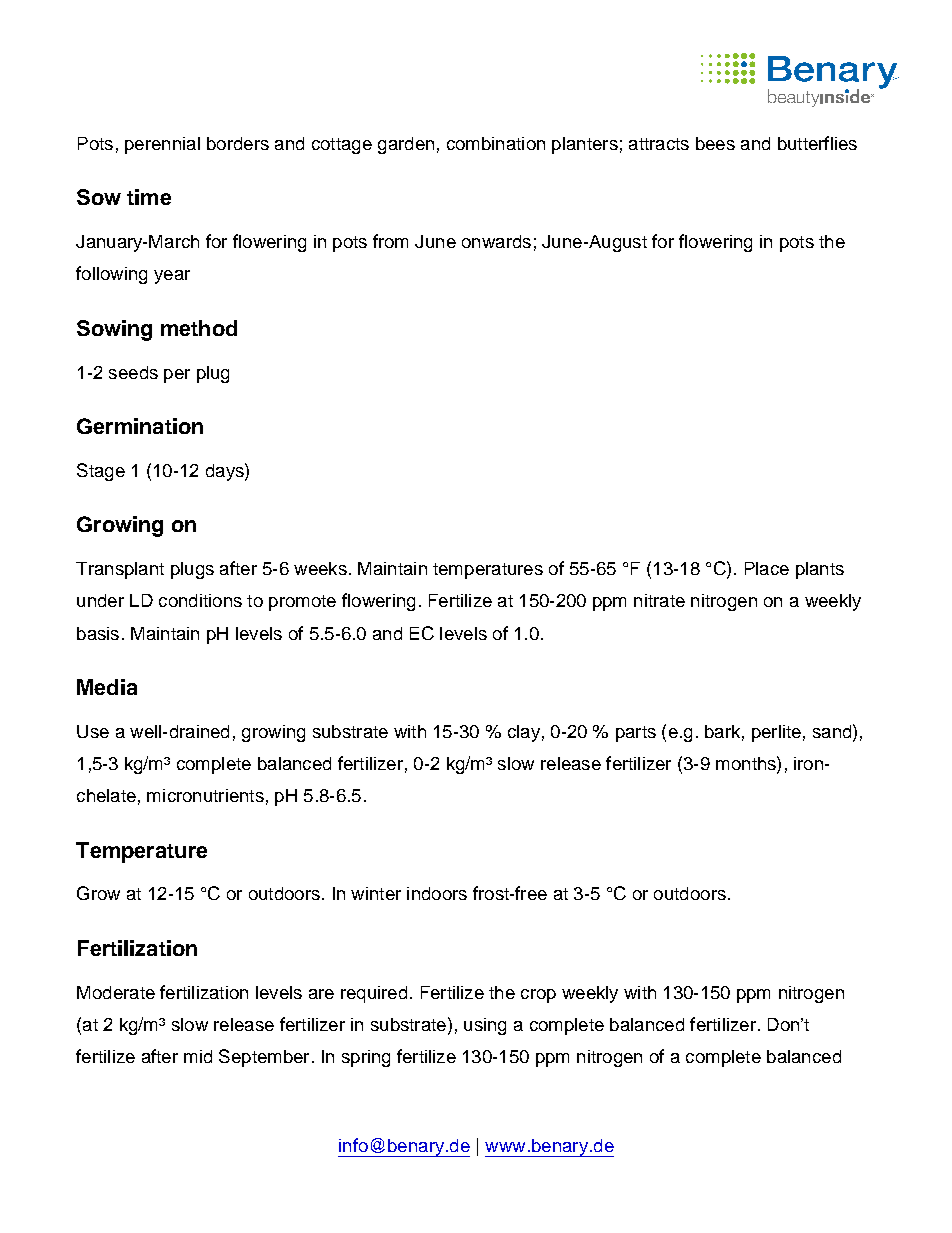  What do you see at coordinates (538, 996) in the screenshot?
I see `crop` at bounding box center [538, 996].
